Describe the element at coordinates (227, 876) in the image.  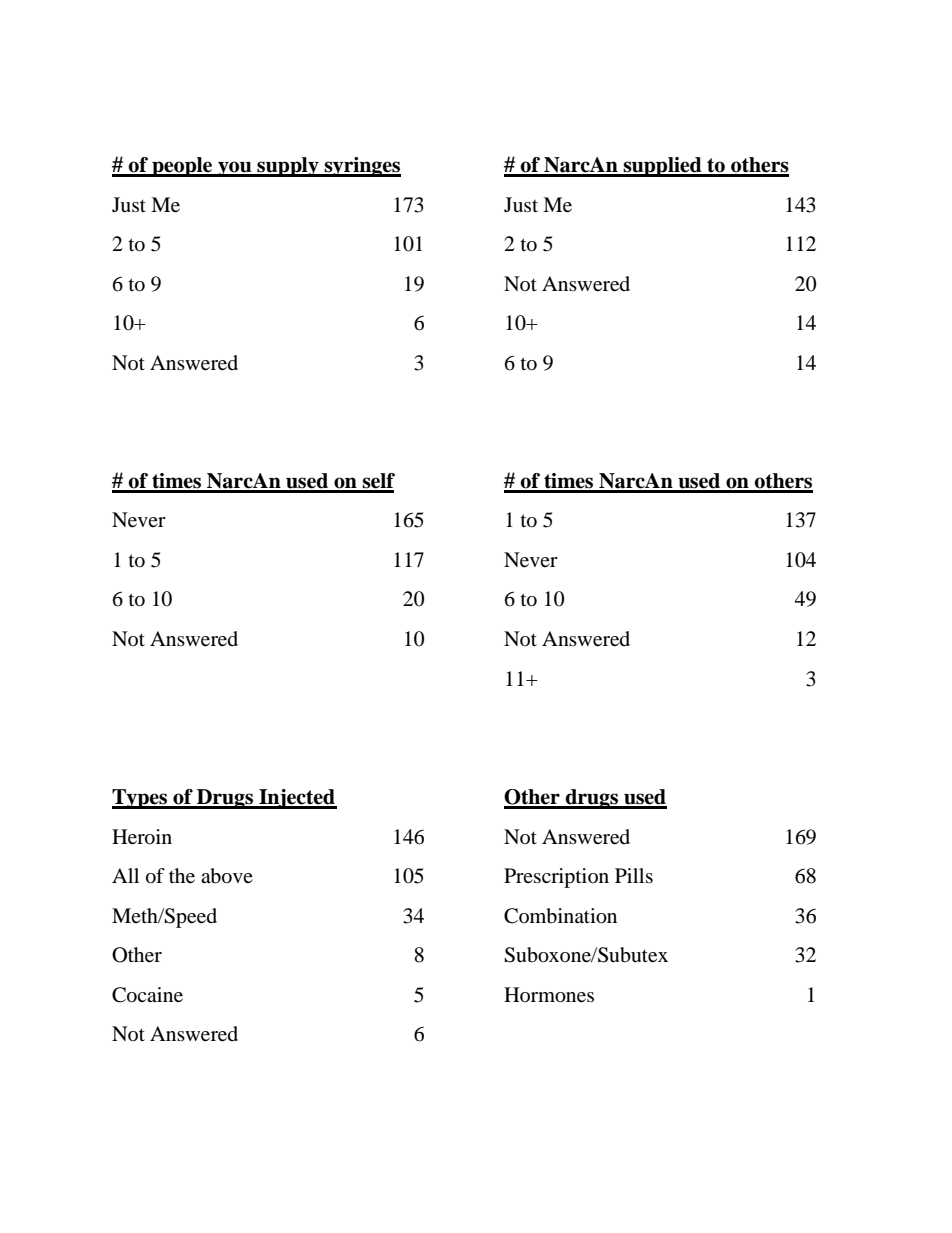
I see `above` at that location.
